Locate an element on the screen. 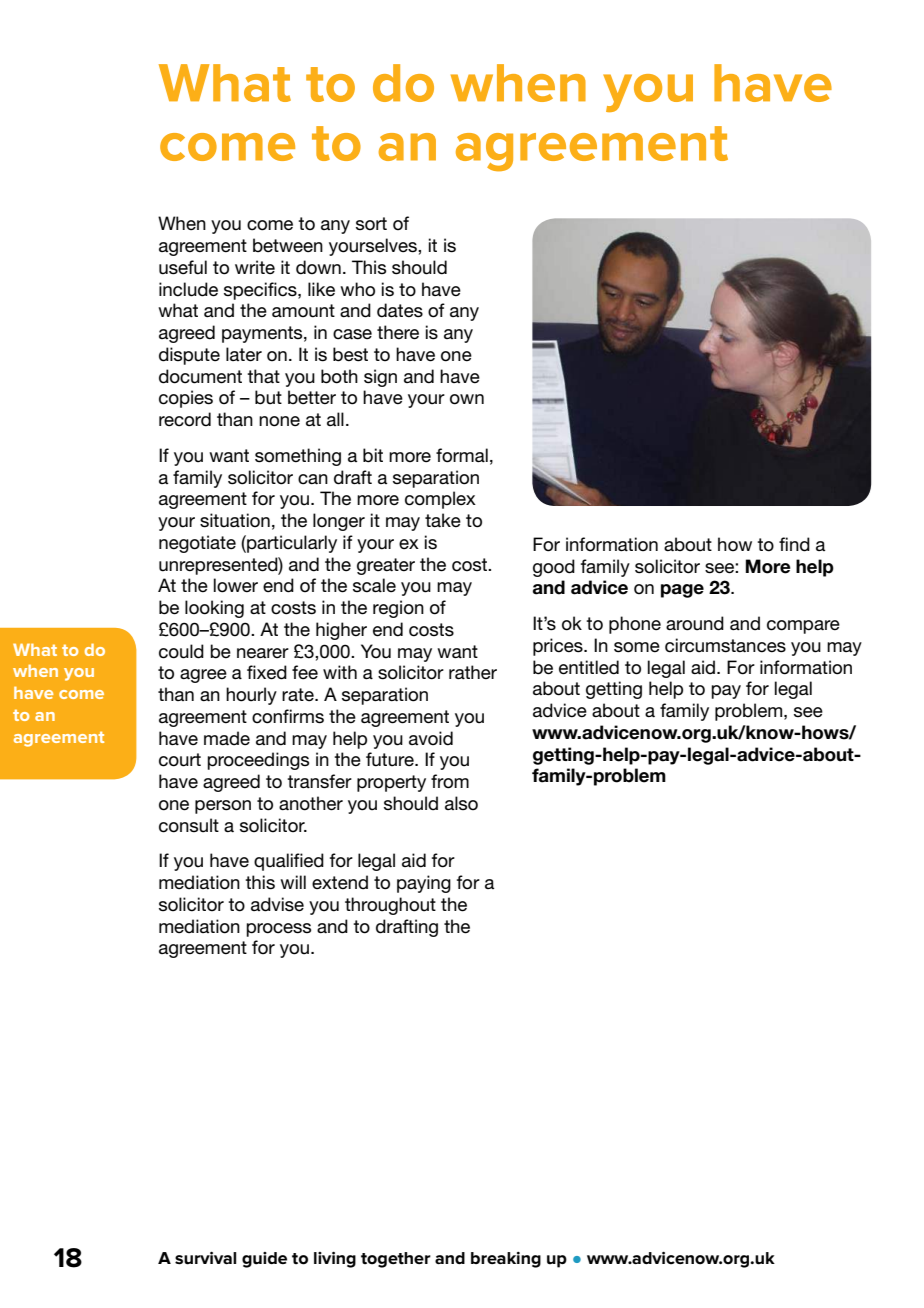 The image size is (924, 1308). paying is located at coordinates (424, 884).
